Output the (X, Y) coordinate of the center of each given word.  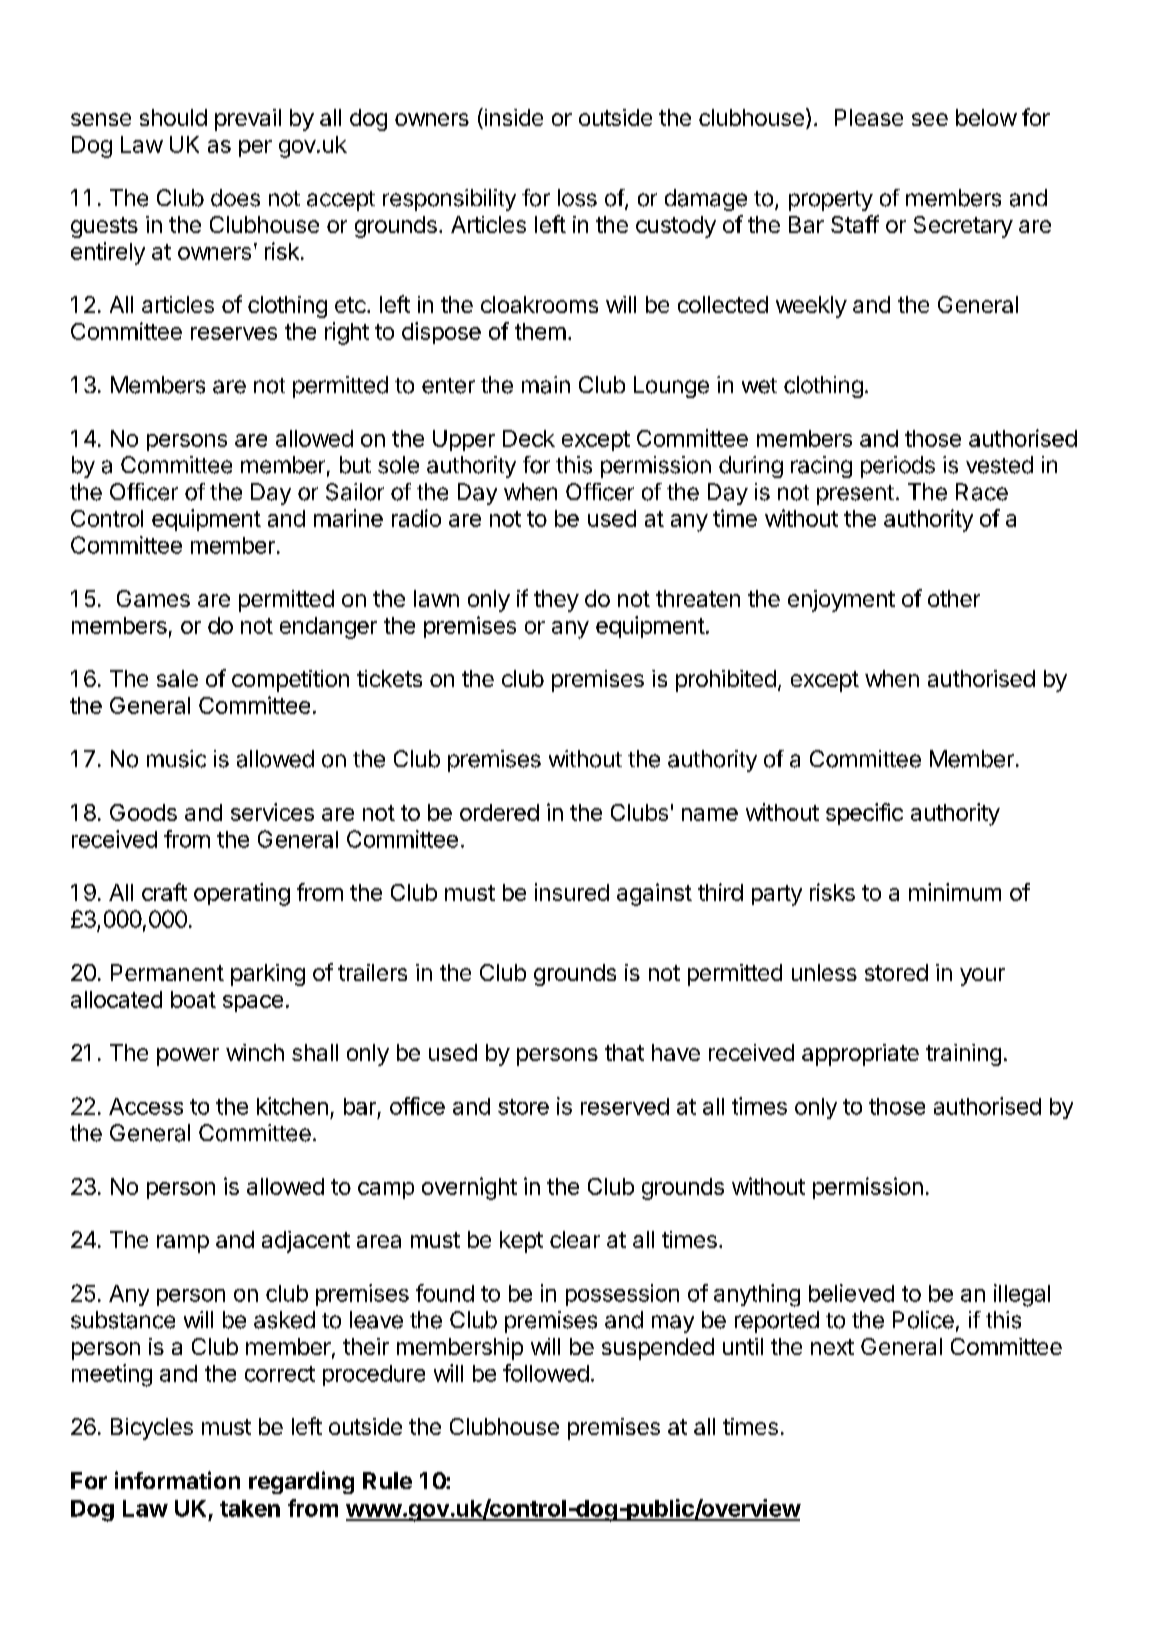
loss (577, 198)
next (832, 1347)
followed (546, 1373)
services (272, 812)
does (235, 198)
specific (864, 814)
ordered (499, 812)
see (930, 119)
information (177, 1480)
